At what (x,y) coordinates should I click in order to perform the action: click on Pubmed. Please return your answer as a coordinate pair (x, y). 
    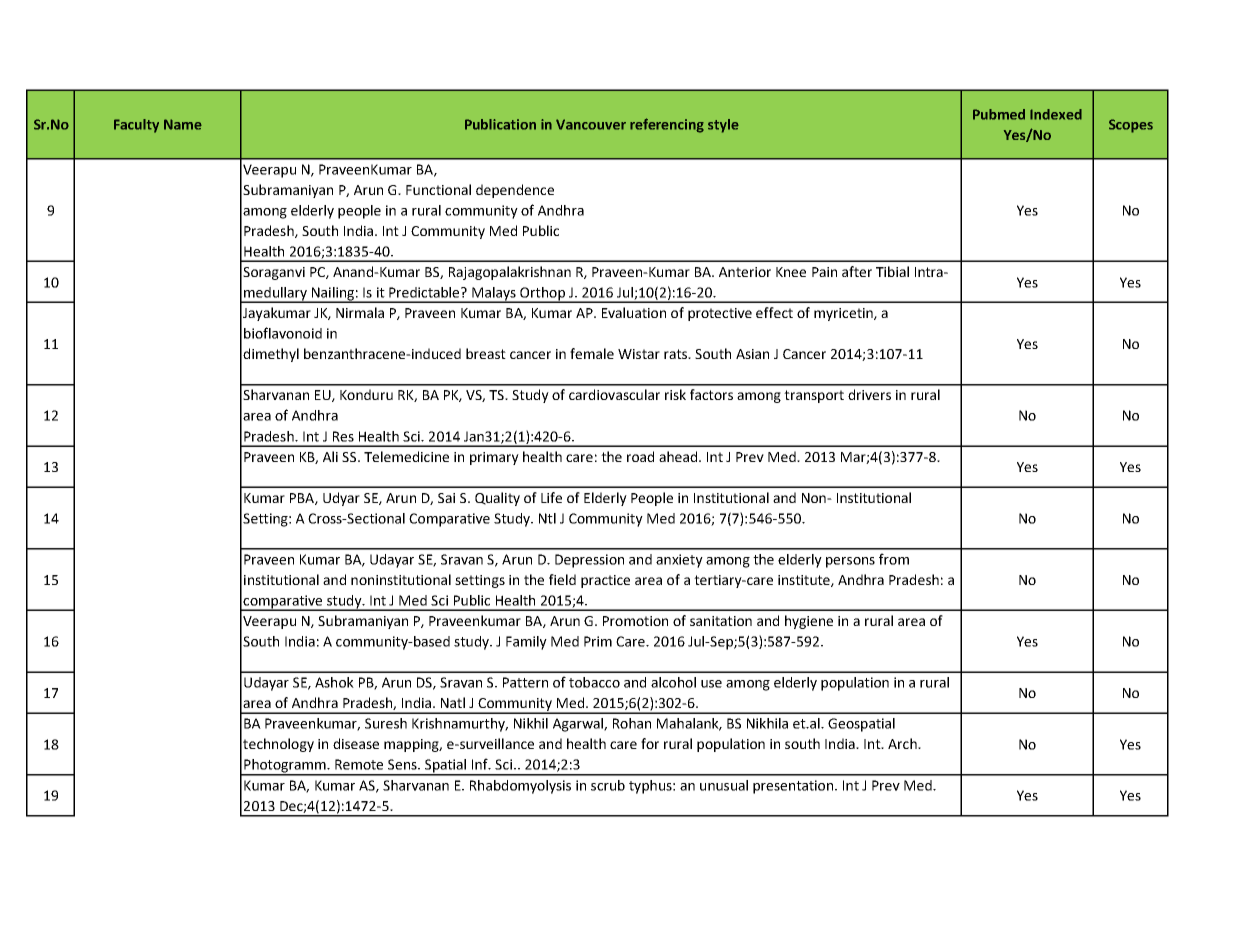
    Looking at the image, I should click on (999, 114).
